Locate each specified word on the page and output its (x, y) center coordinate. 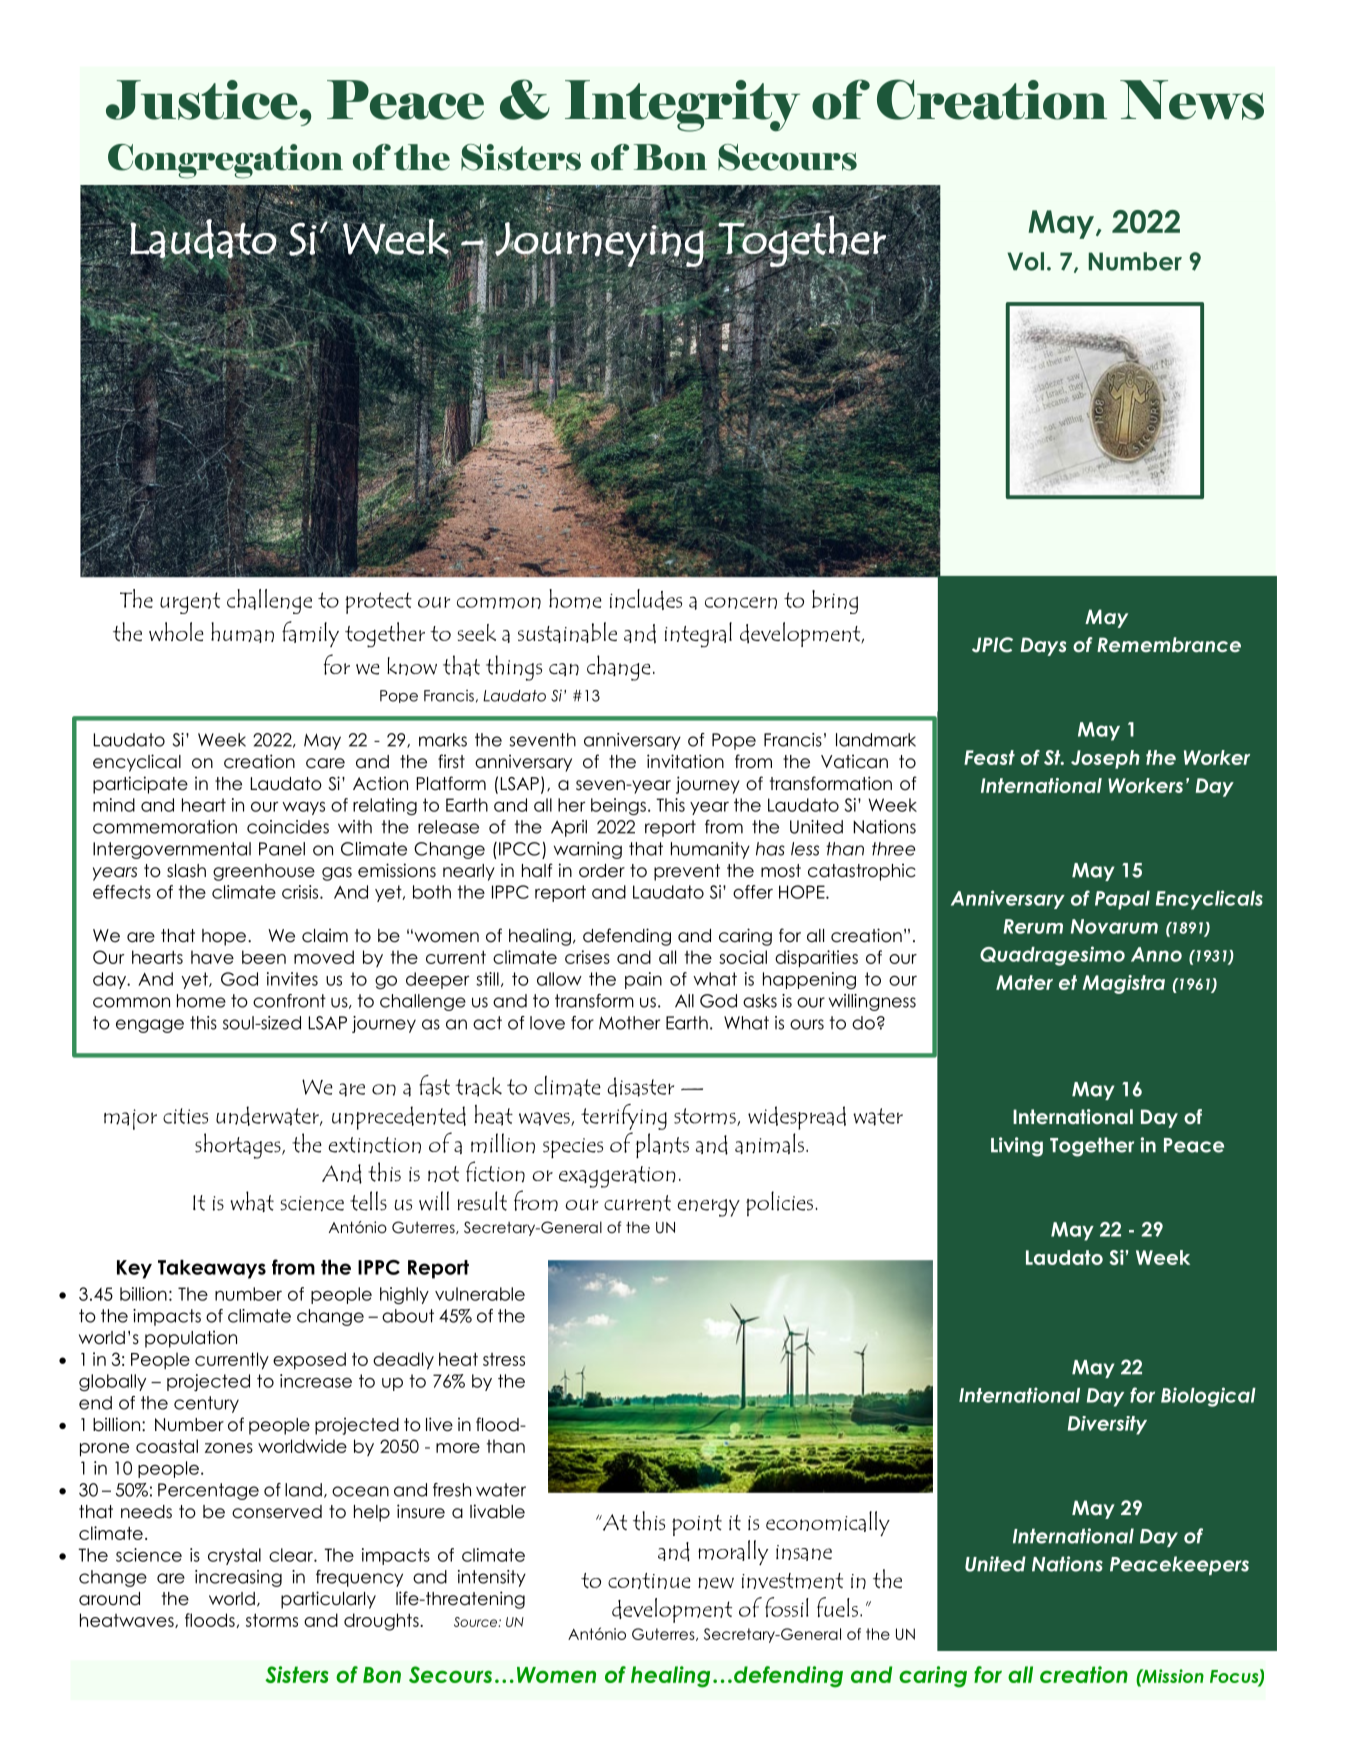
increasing (238, 1578)
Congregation (225, 161)
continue (649, 1581)
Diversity (1107, 1425)
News (1192, 100)
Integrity (682, 106)
